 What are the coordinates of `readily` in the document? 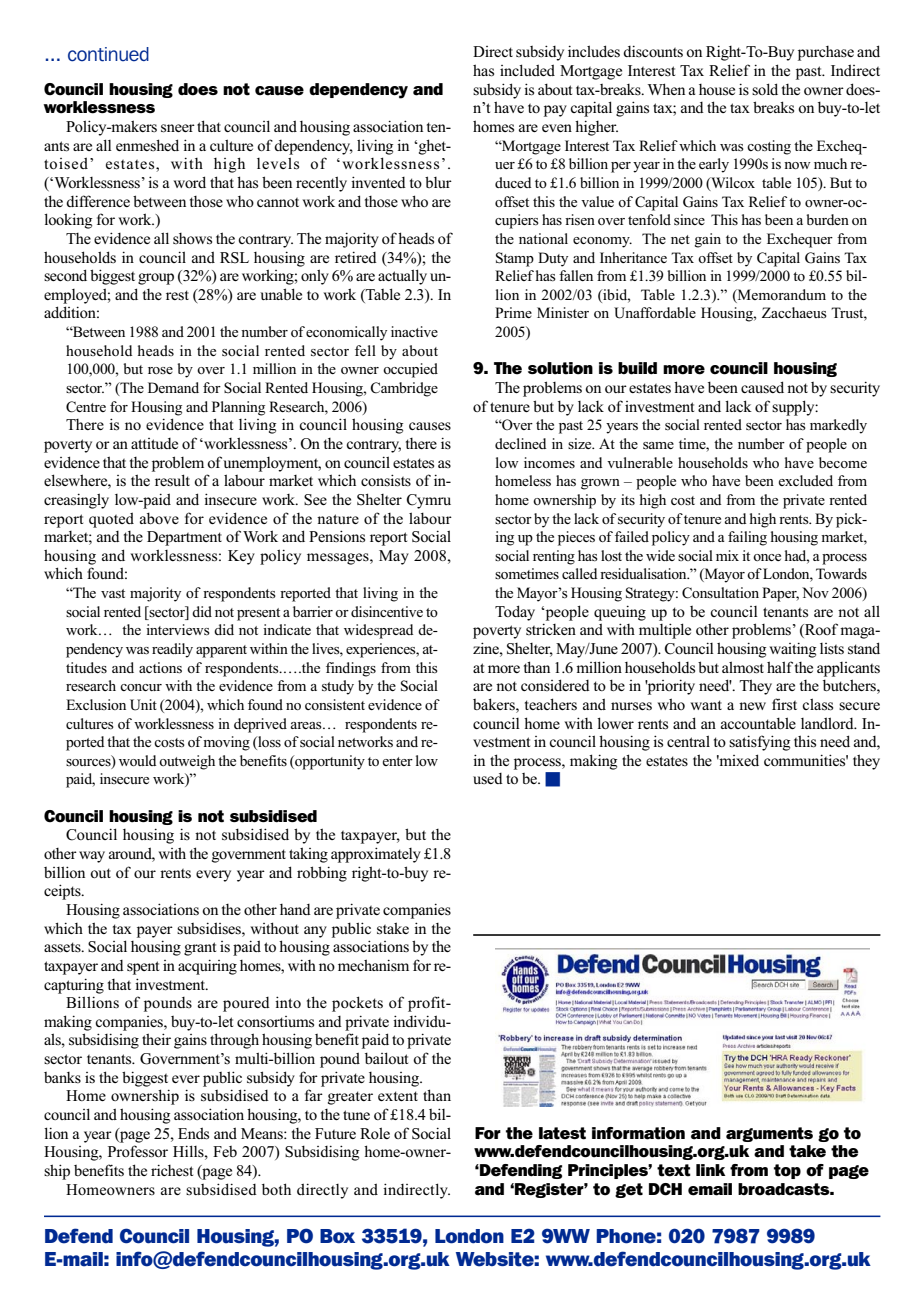 It's located at (172, 650).
